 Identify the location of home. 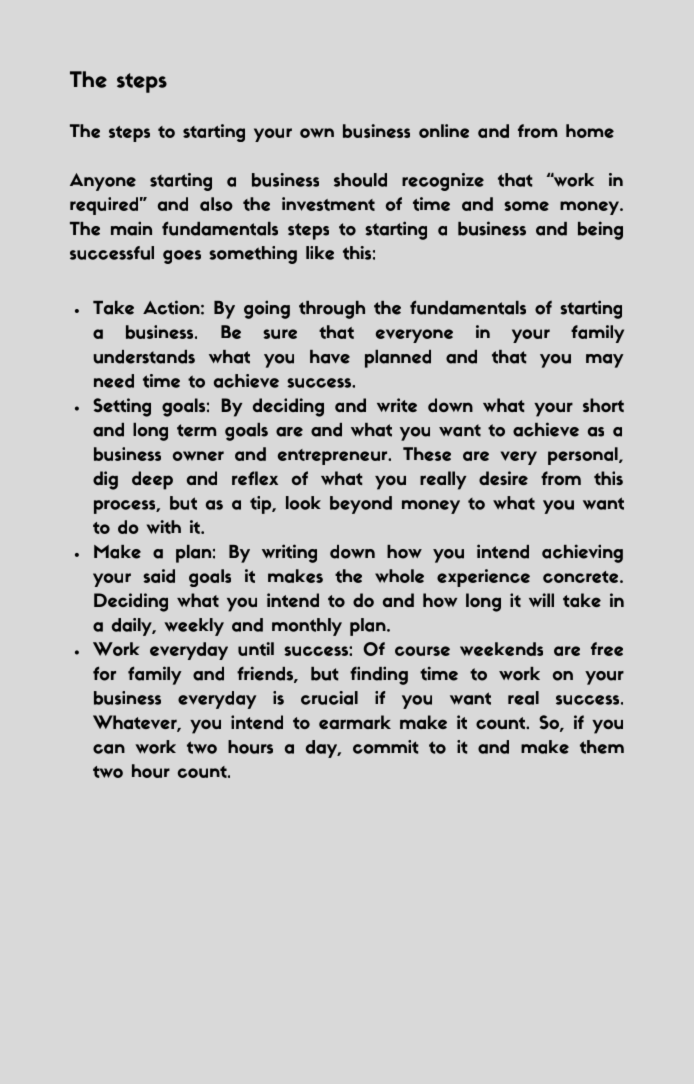
(590, 131).
